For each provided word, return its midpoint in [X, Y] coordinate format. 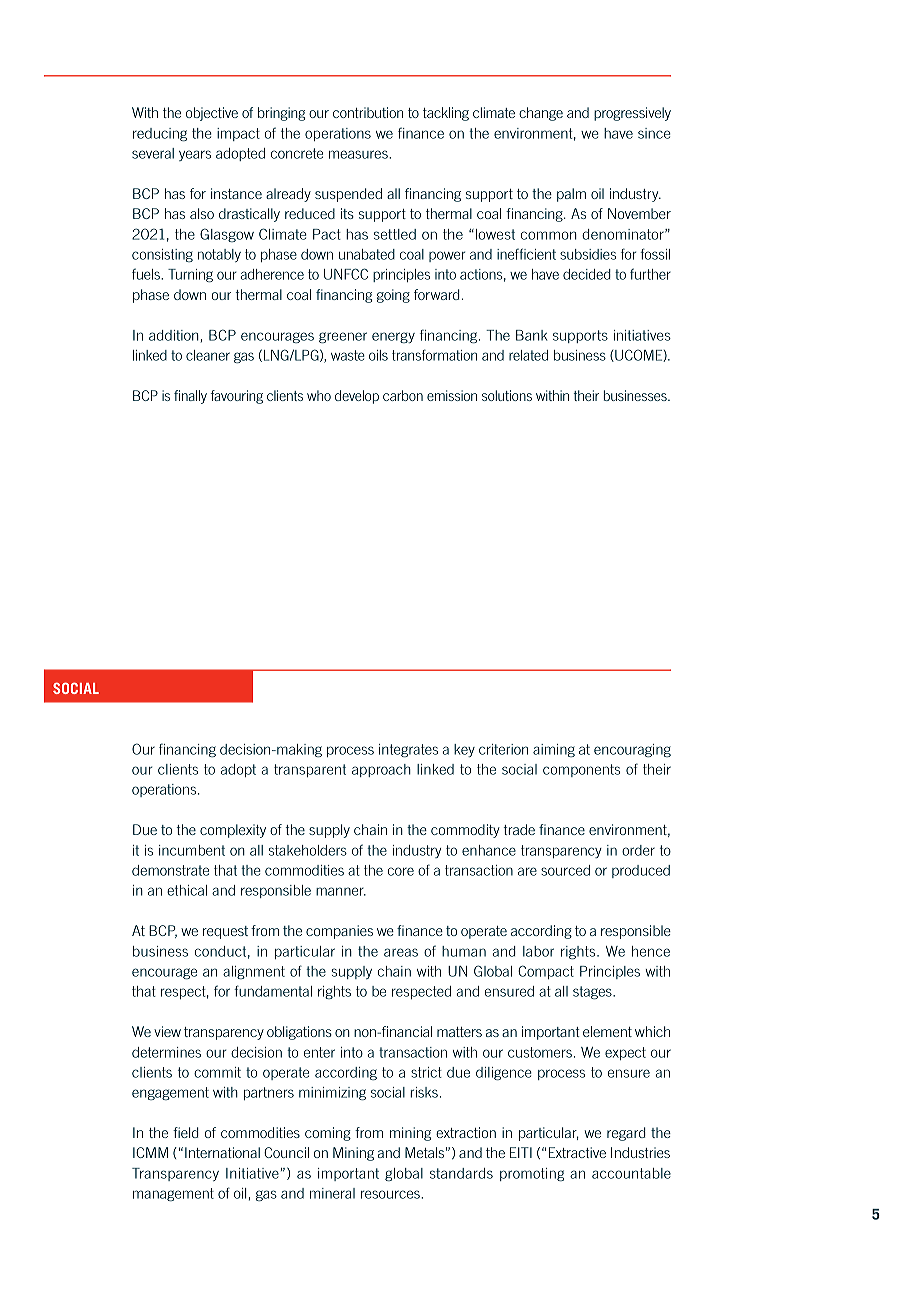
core [401, 871]
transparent [310, 770]
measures [359, 154]
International [222, 1152]
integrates [408, 750]
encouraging [632, 750]
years [195, 155]
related [528, 355]
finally [190, 397]
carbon [403, 395]
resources [391, 1194]
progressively [632, 114]
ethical [187, 890]
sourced [565, 870]
